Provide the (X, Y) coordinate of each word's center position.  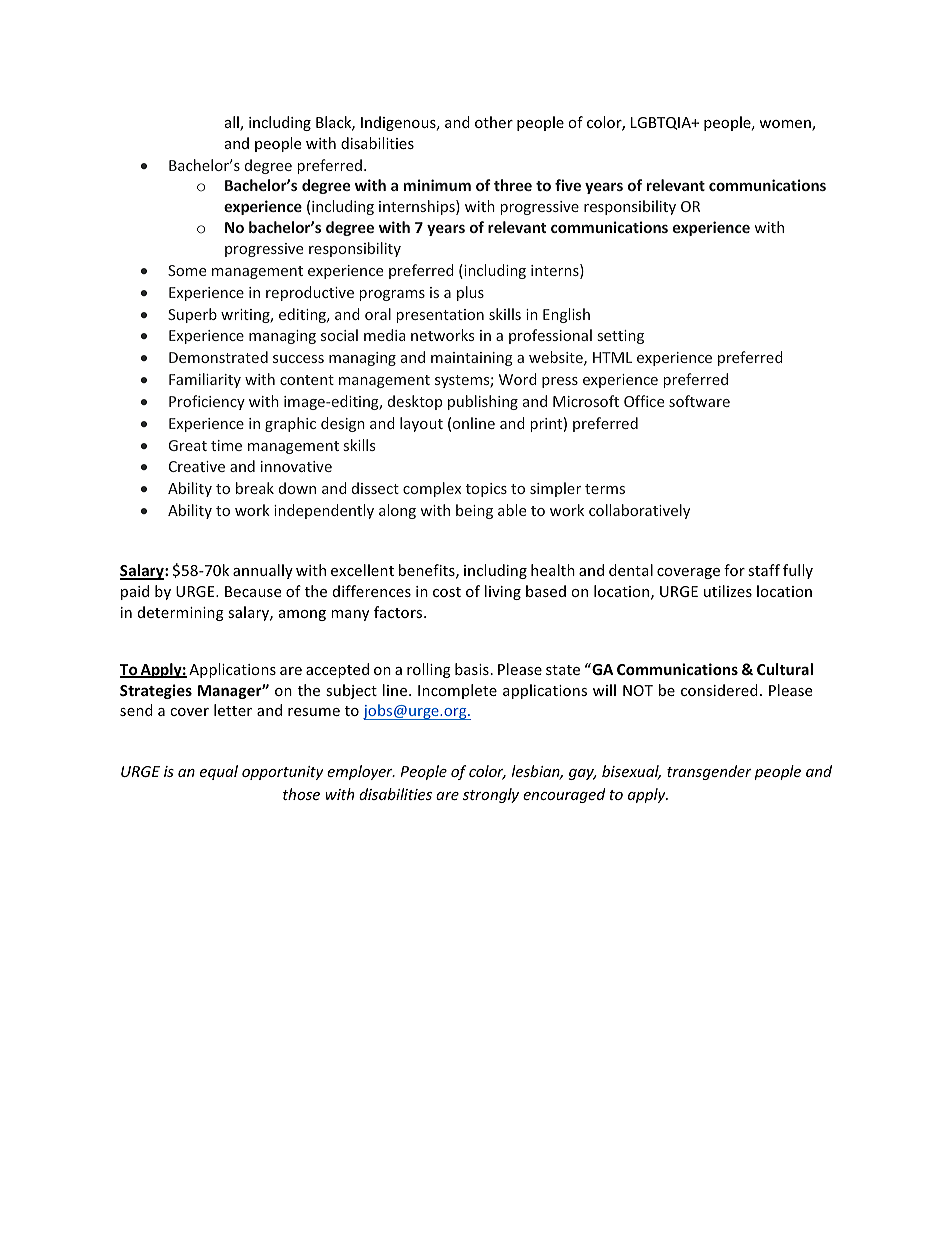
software (699, 401)
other (494, 122)
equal (219, 772)
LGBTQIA (662, 123)
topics (486, 490)
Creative (197, 466)
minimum (437, 185)
